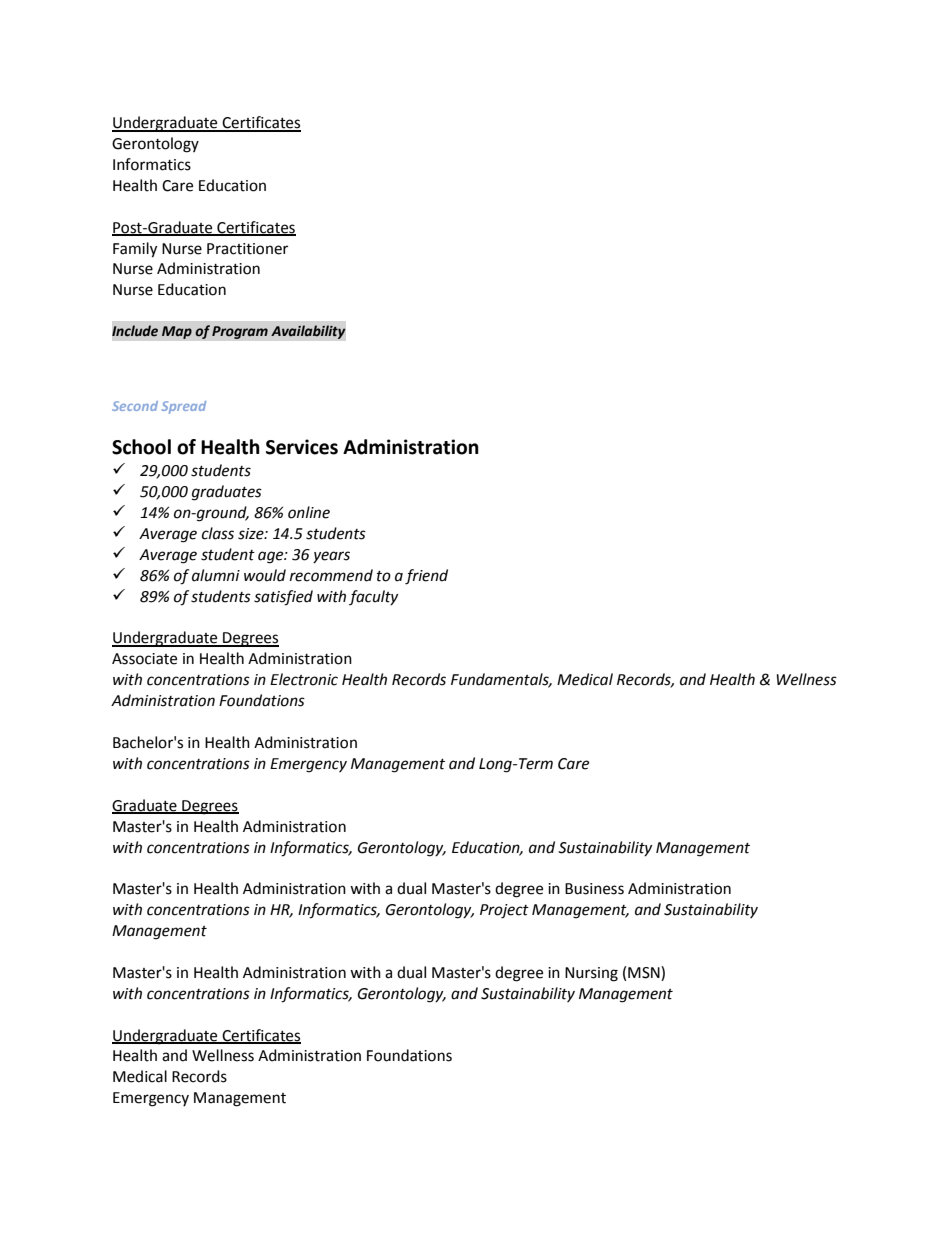 The height and width of the screenshot is (1233, 952). I want to click on MSN, so click(645, 973).
